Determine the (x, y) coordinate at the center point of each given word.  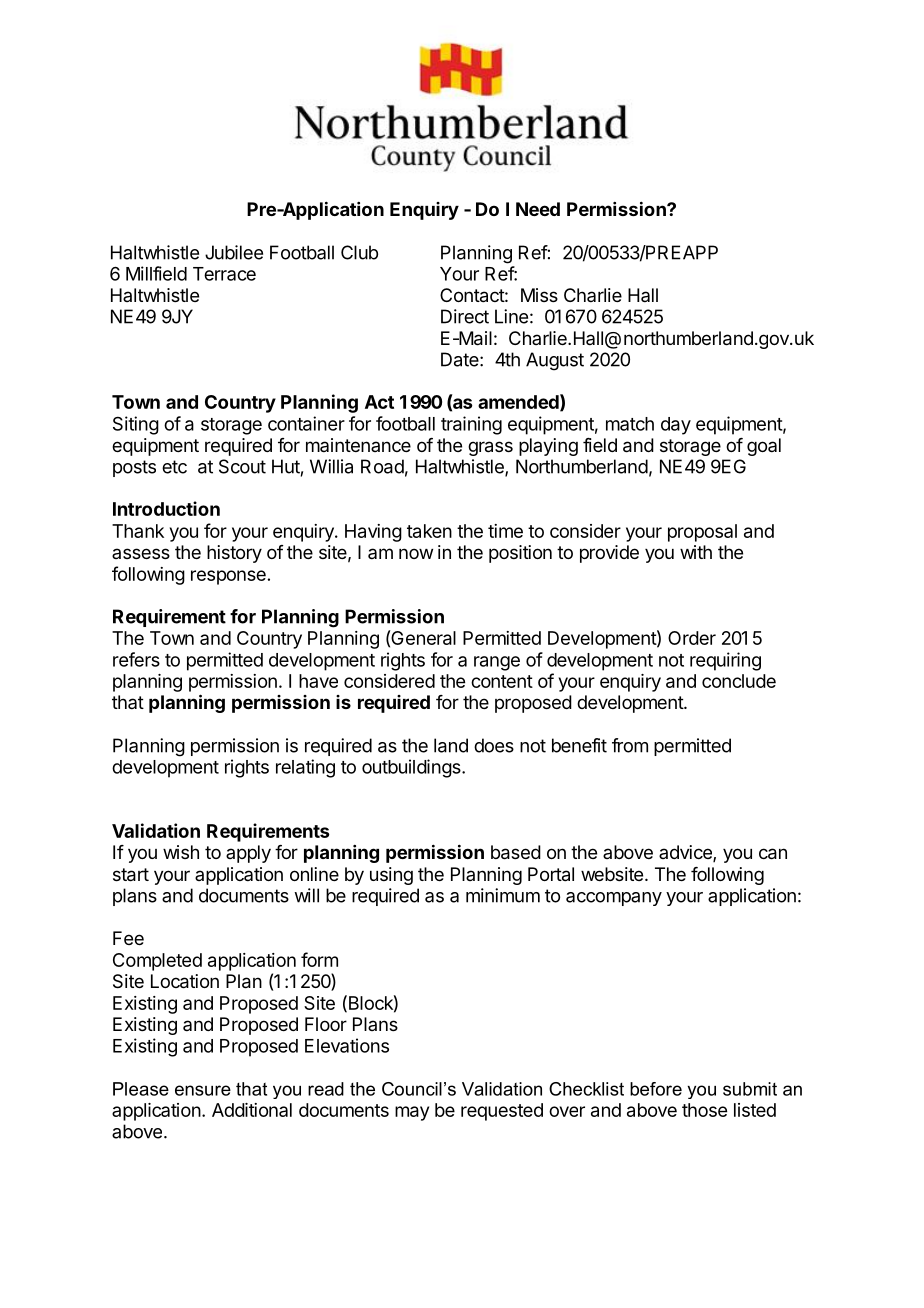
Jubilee (234, 252)
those (704, 1110)
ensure (203, 1090)
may (412, 1113)
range (497, 663)
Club (359, 252)
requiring (725, 661)
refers (136, 659)
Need (538, 209)
